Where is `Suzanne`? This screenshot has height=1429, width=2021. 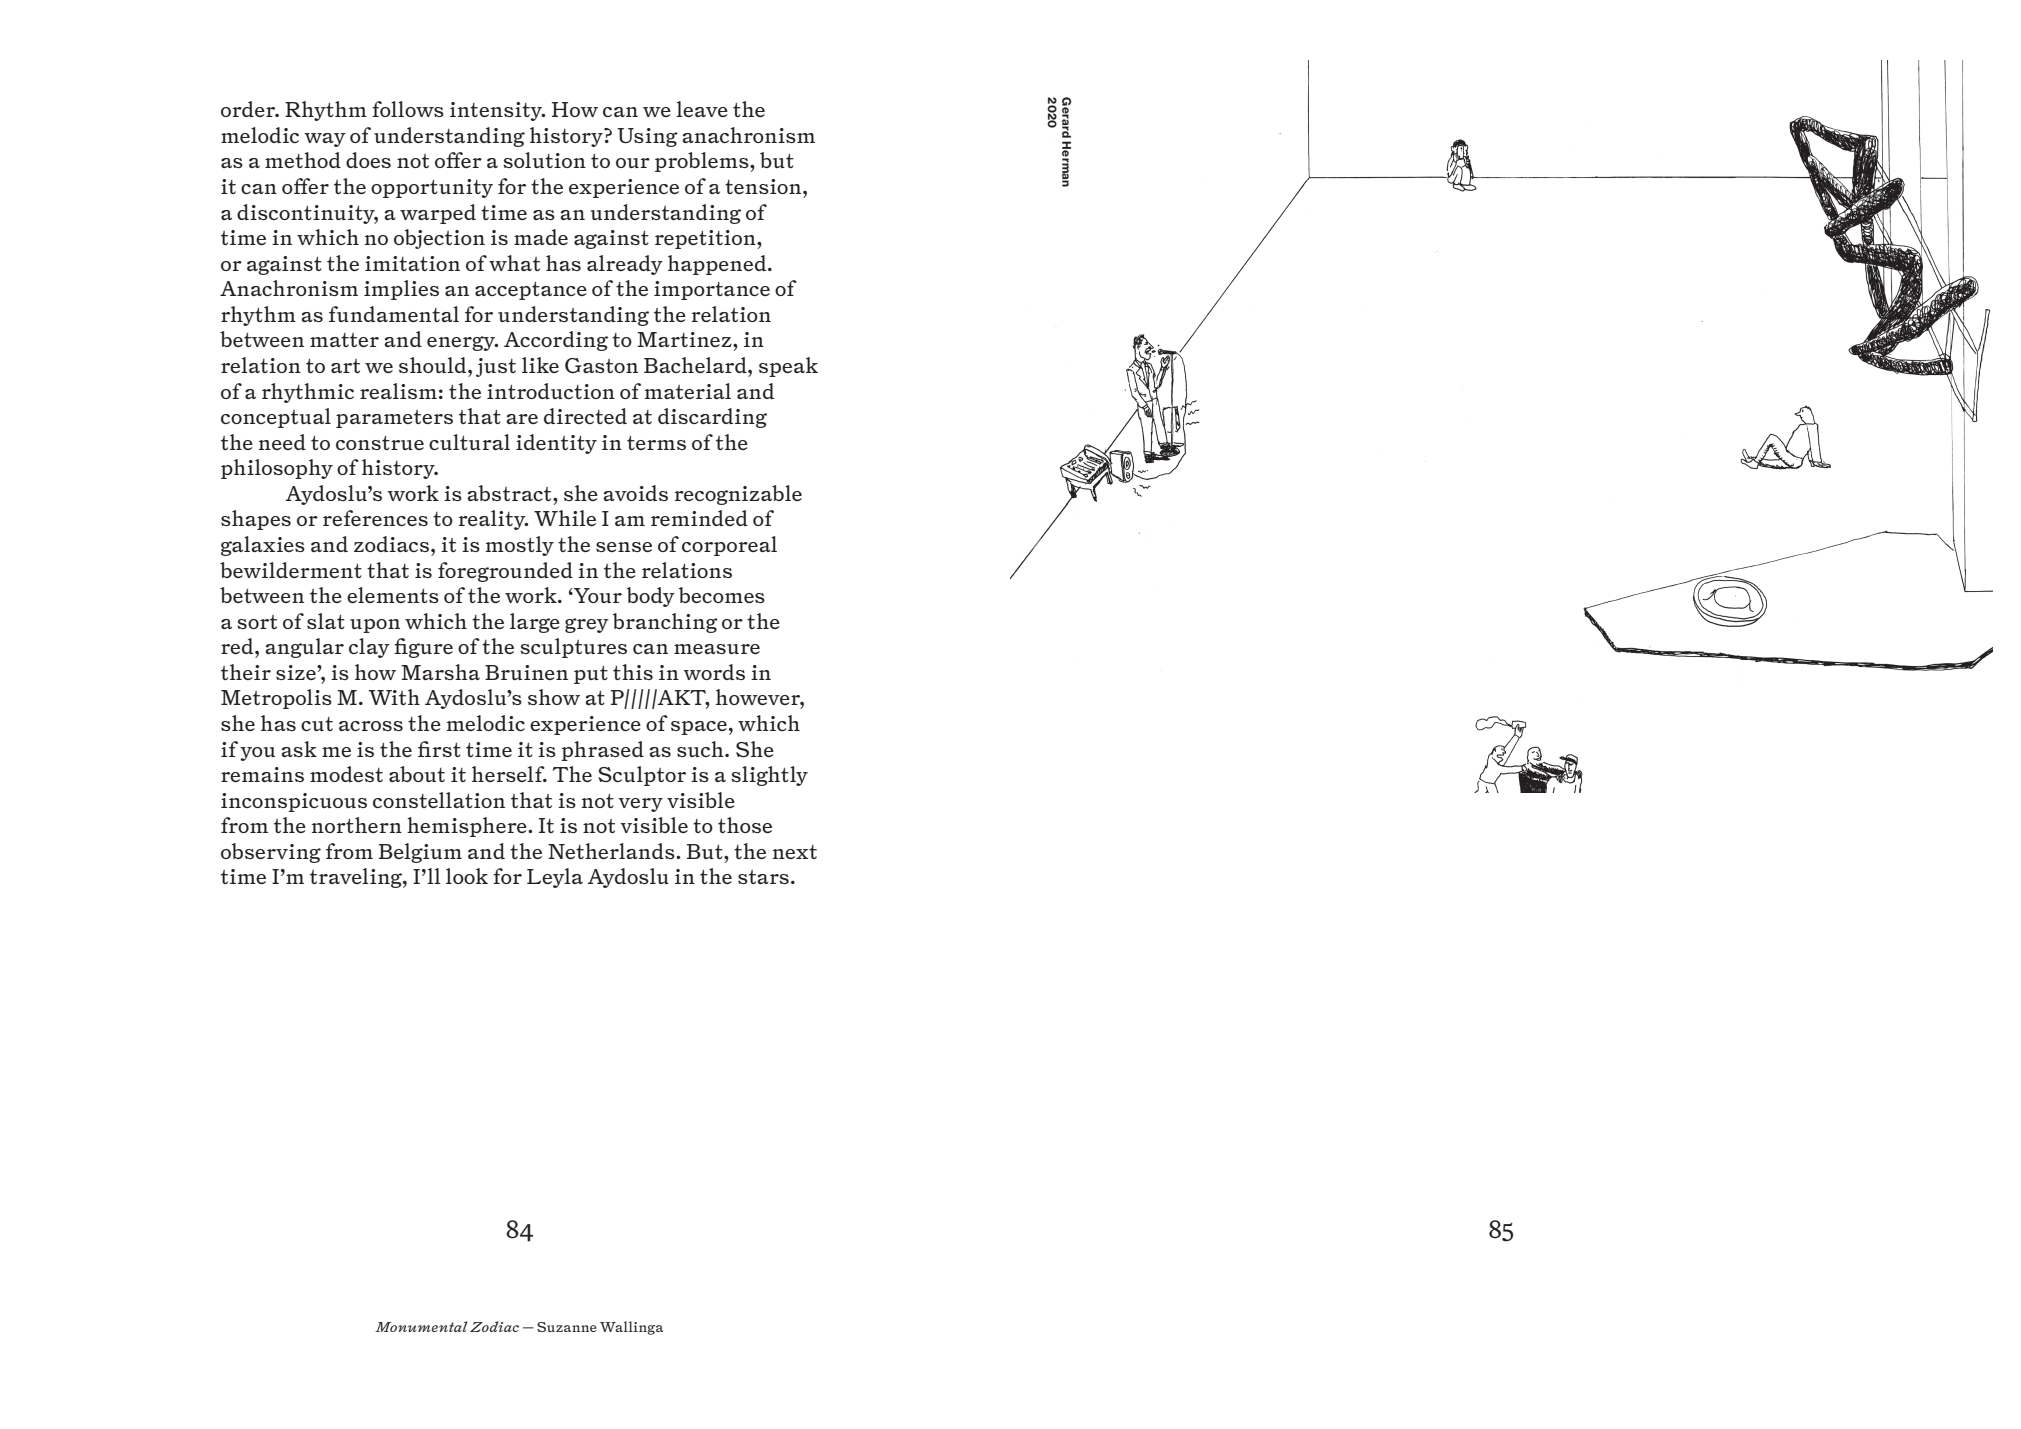 Suzanne is located at coordinates (567, 1327).
